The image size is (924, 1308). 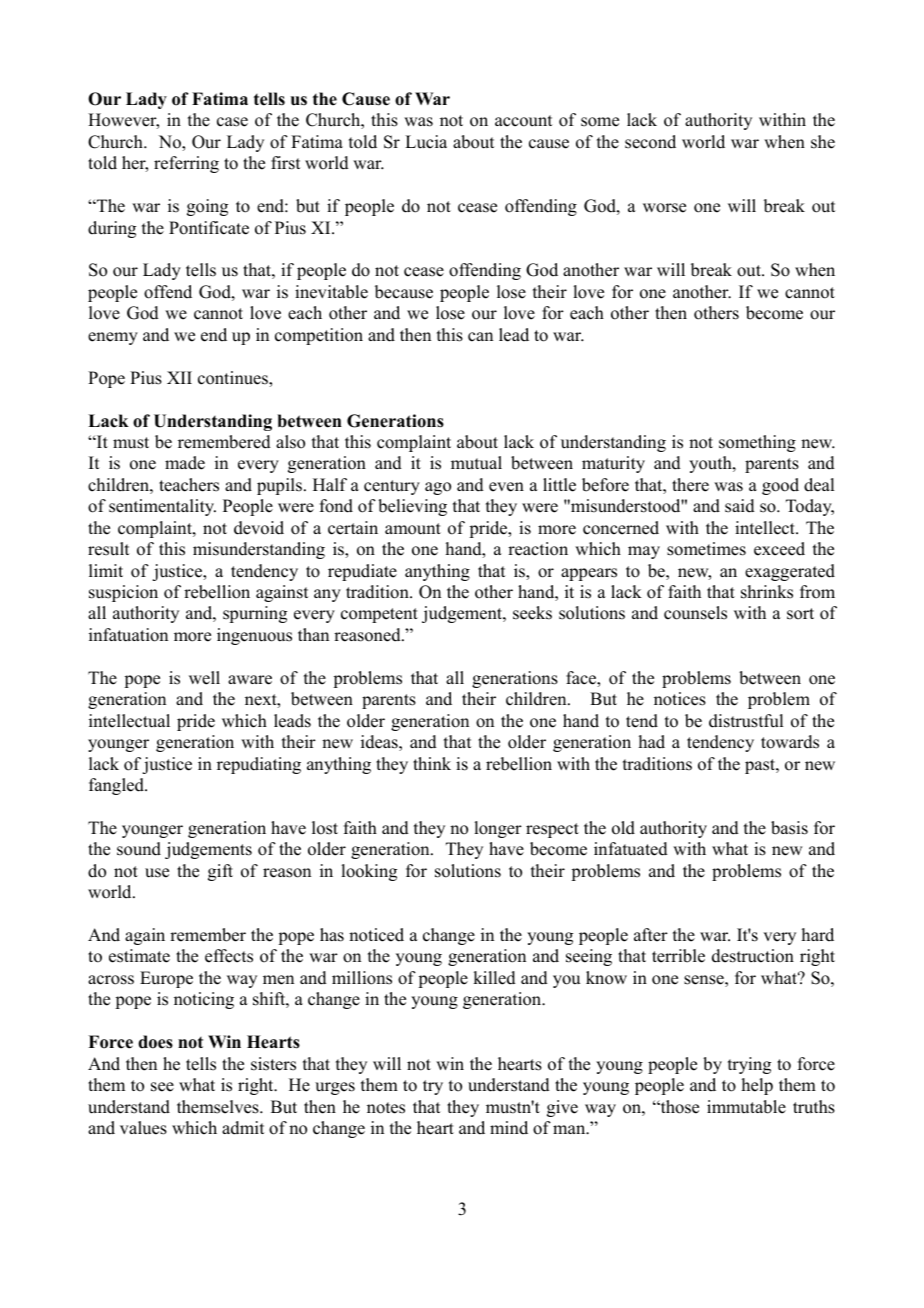 What do you see at coordinates (426, 142) in the document?
I see `Lucia` at bounding box center [426, 142].
